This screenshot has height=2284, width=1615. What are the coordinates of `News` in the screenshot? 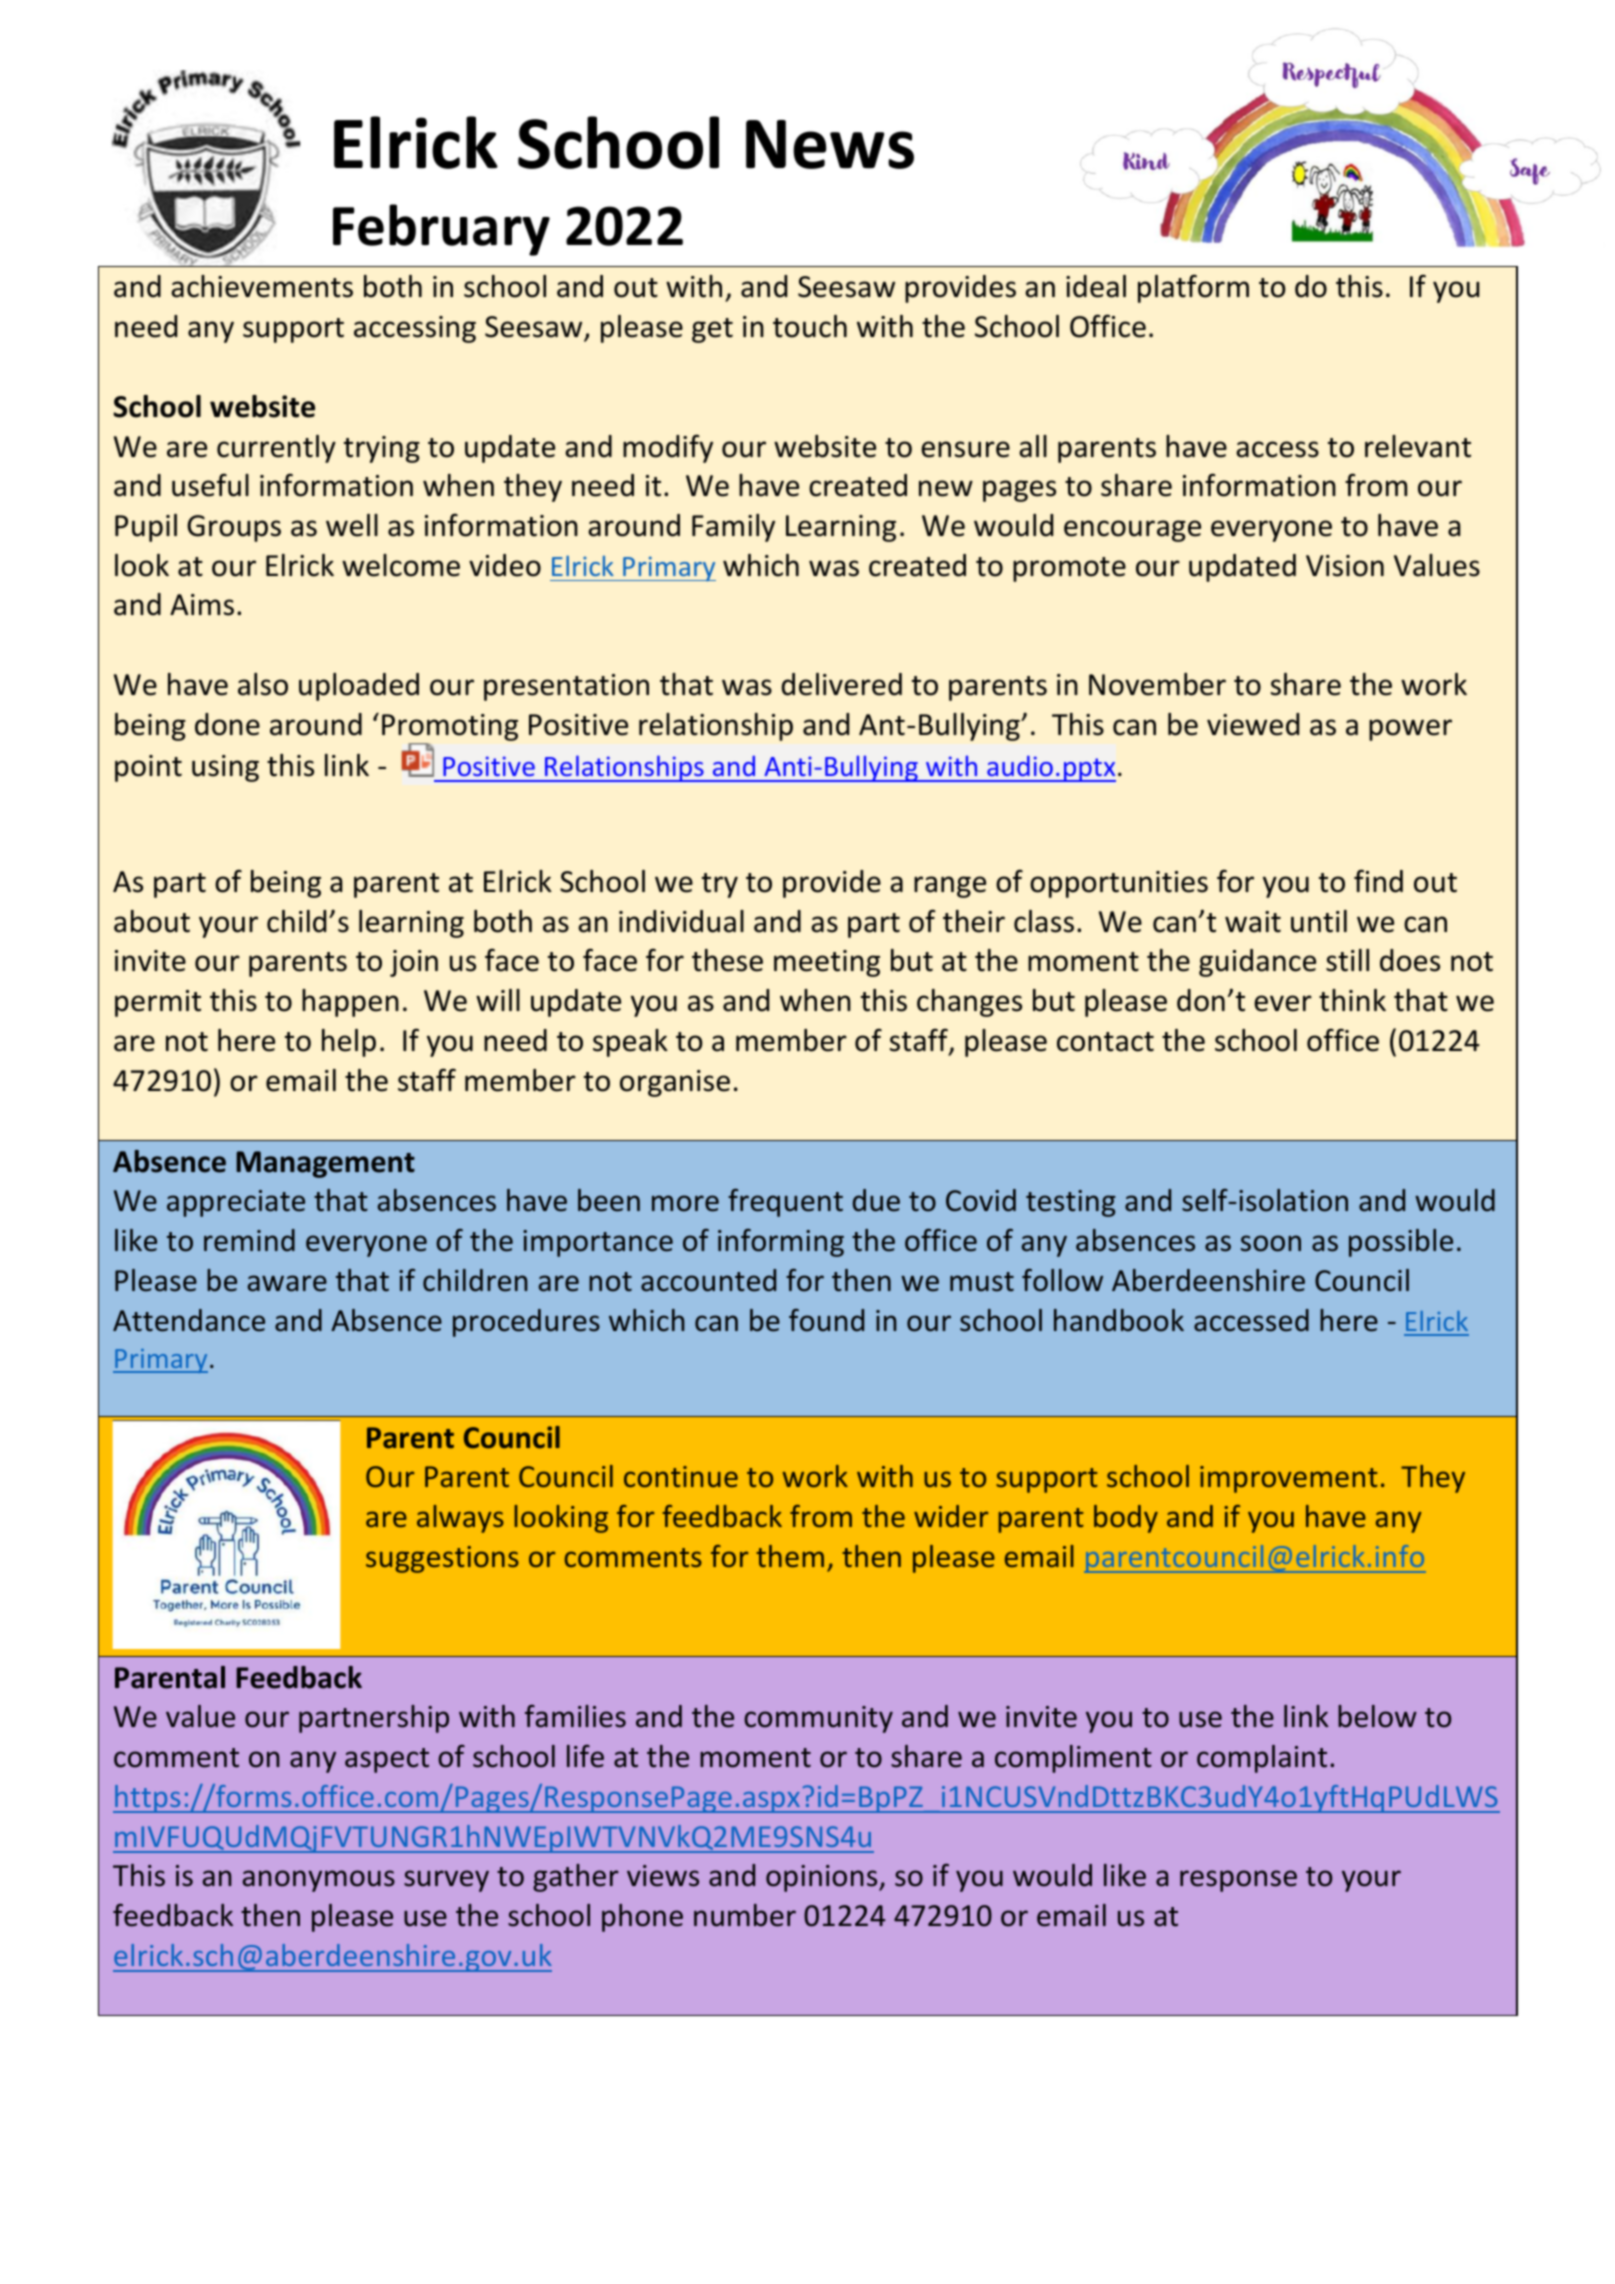 It's located at (830, 144).
